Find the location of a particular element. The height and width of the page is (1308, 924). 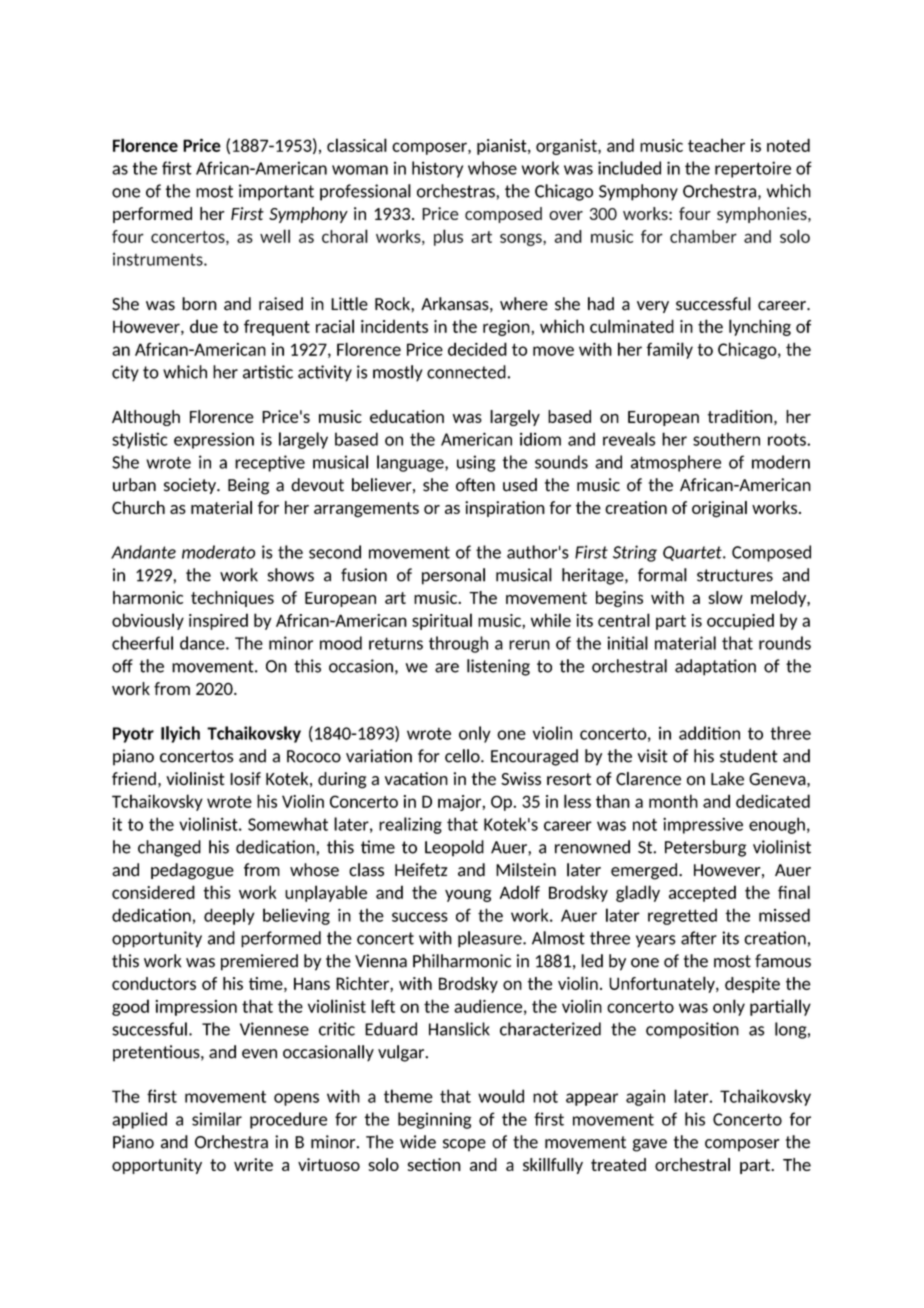

repertoire is located at coordinates (753, 169).
